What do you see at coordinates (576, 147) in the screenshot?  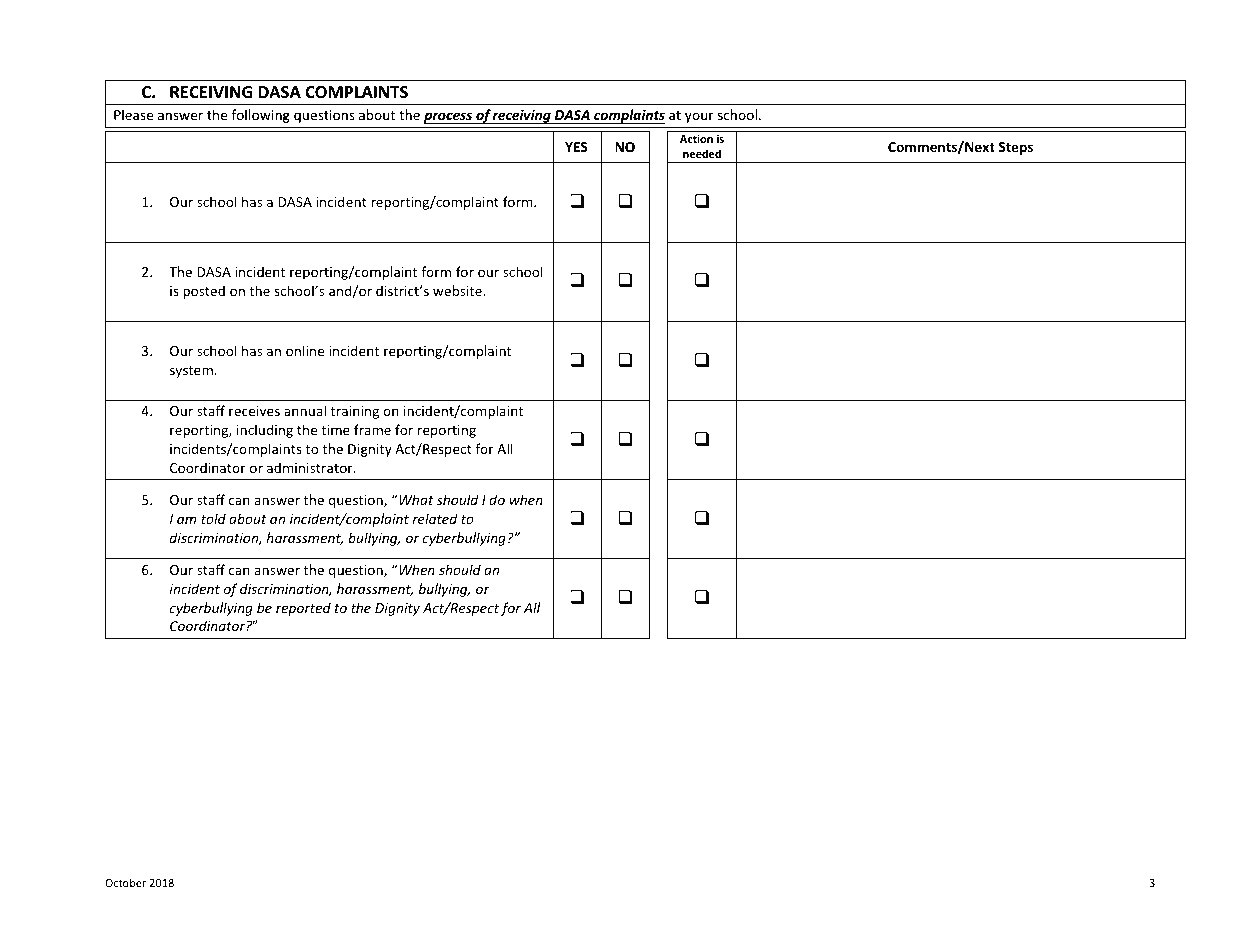 I see `YES` at bounding box center [576, 147].
